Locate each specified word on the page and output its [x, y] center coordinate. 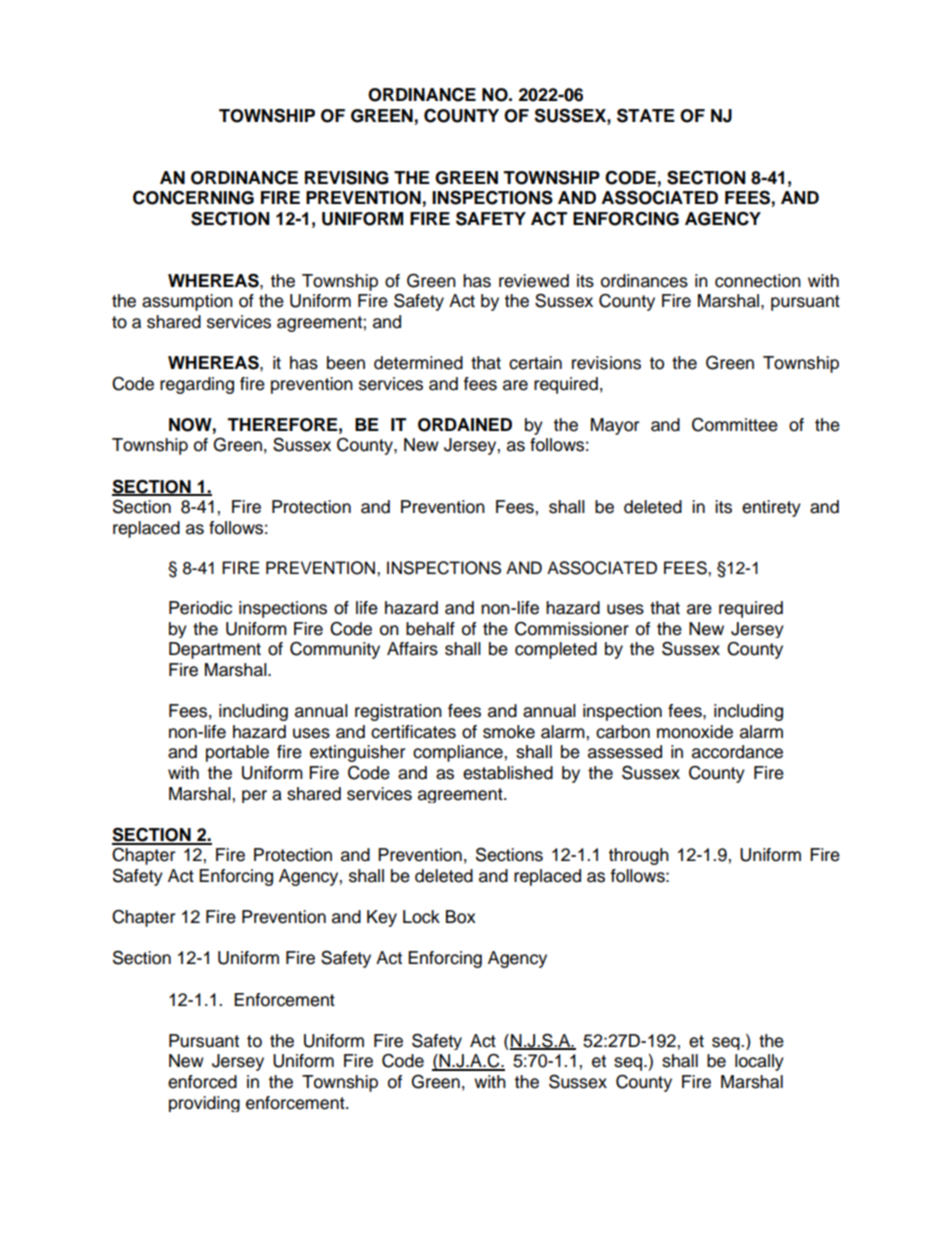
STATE [646, 115]
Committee [735, 425]
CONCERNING [193, 197]
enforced [202, 1082]
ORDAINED [465, 425]
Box [461, 917]
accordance [737, 752]
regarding [197, 385]
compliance [459, 753]
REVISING [347, 177]
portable [237, 753]
